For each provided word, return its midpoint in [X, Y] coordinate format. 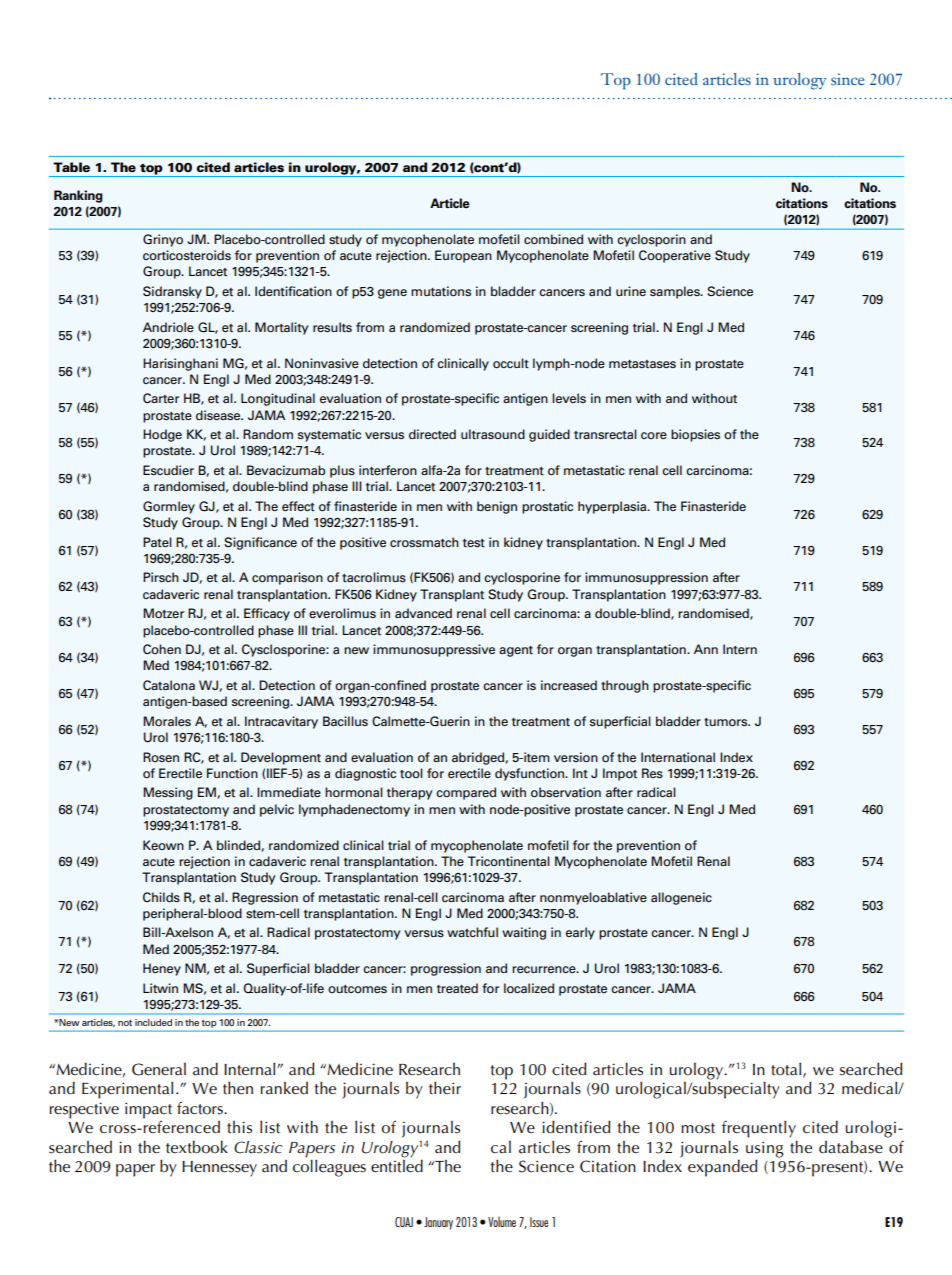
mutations [441, 291]
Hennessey [219, 1169]
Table [71, 167]
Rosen [161, 757]
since [848, 79]
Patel [157, 542]
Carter [161, 398]
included [153, 1022]
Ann [706, 649]
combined [553, 239]
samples [676, 292]
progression [446, 969]
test [474, 543]
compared [466, 793]
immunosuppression [646, 578]
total [787, 1069]
